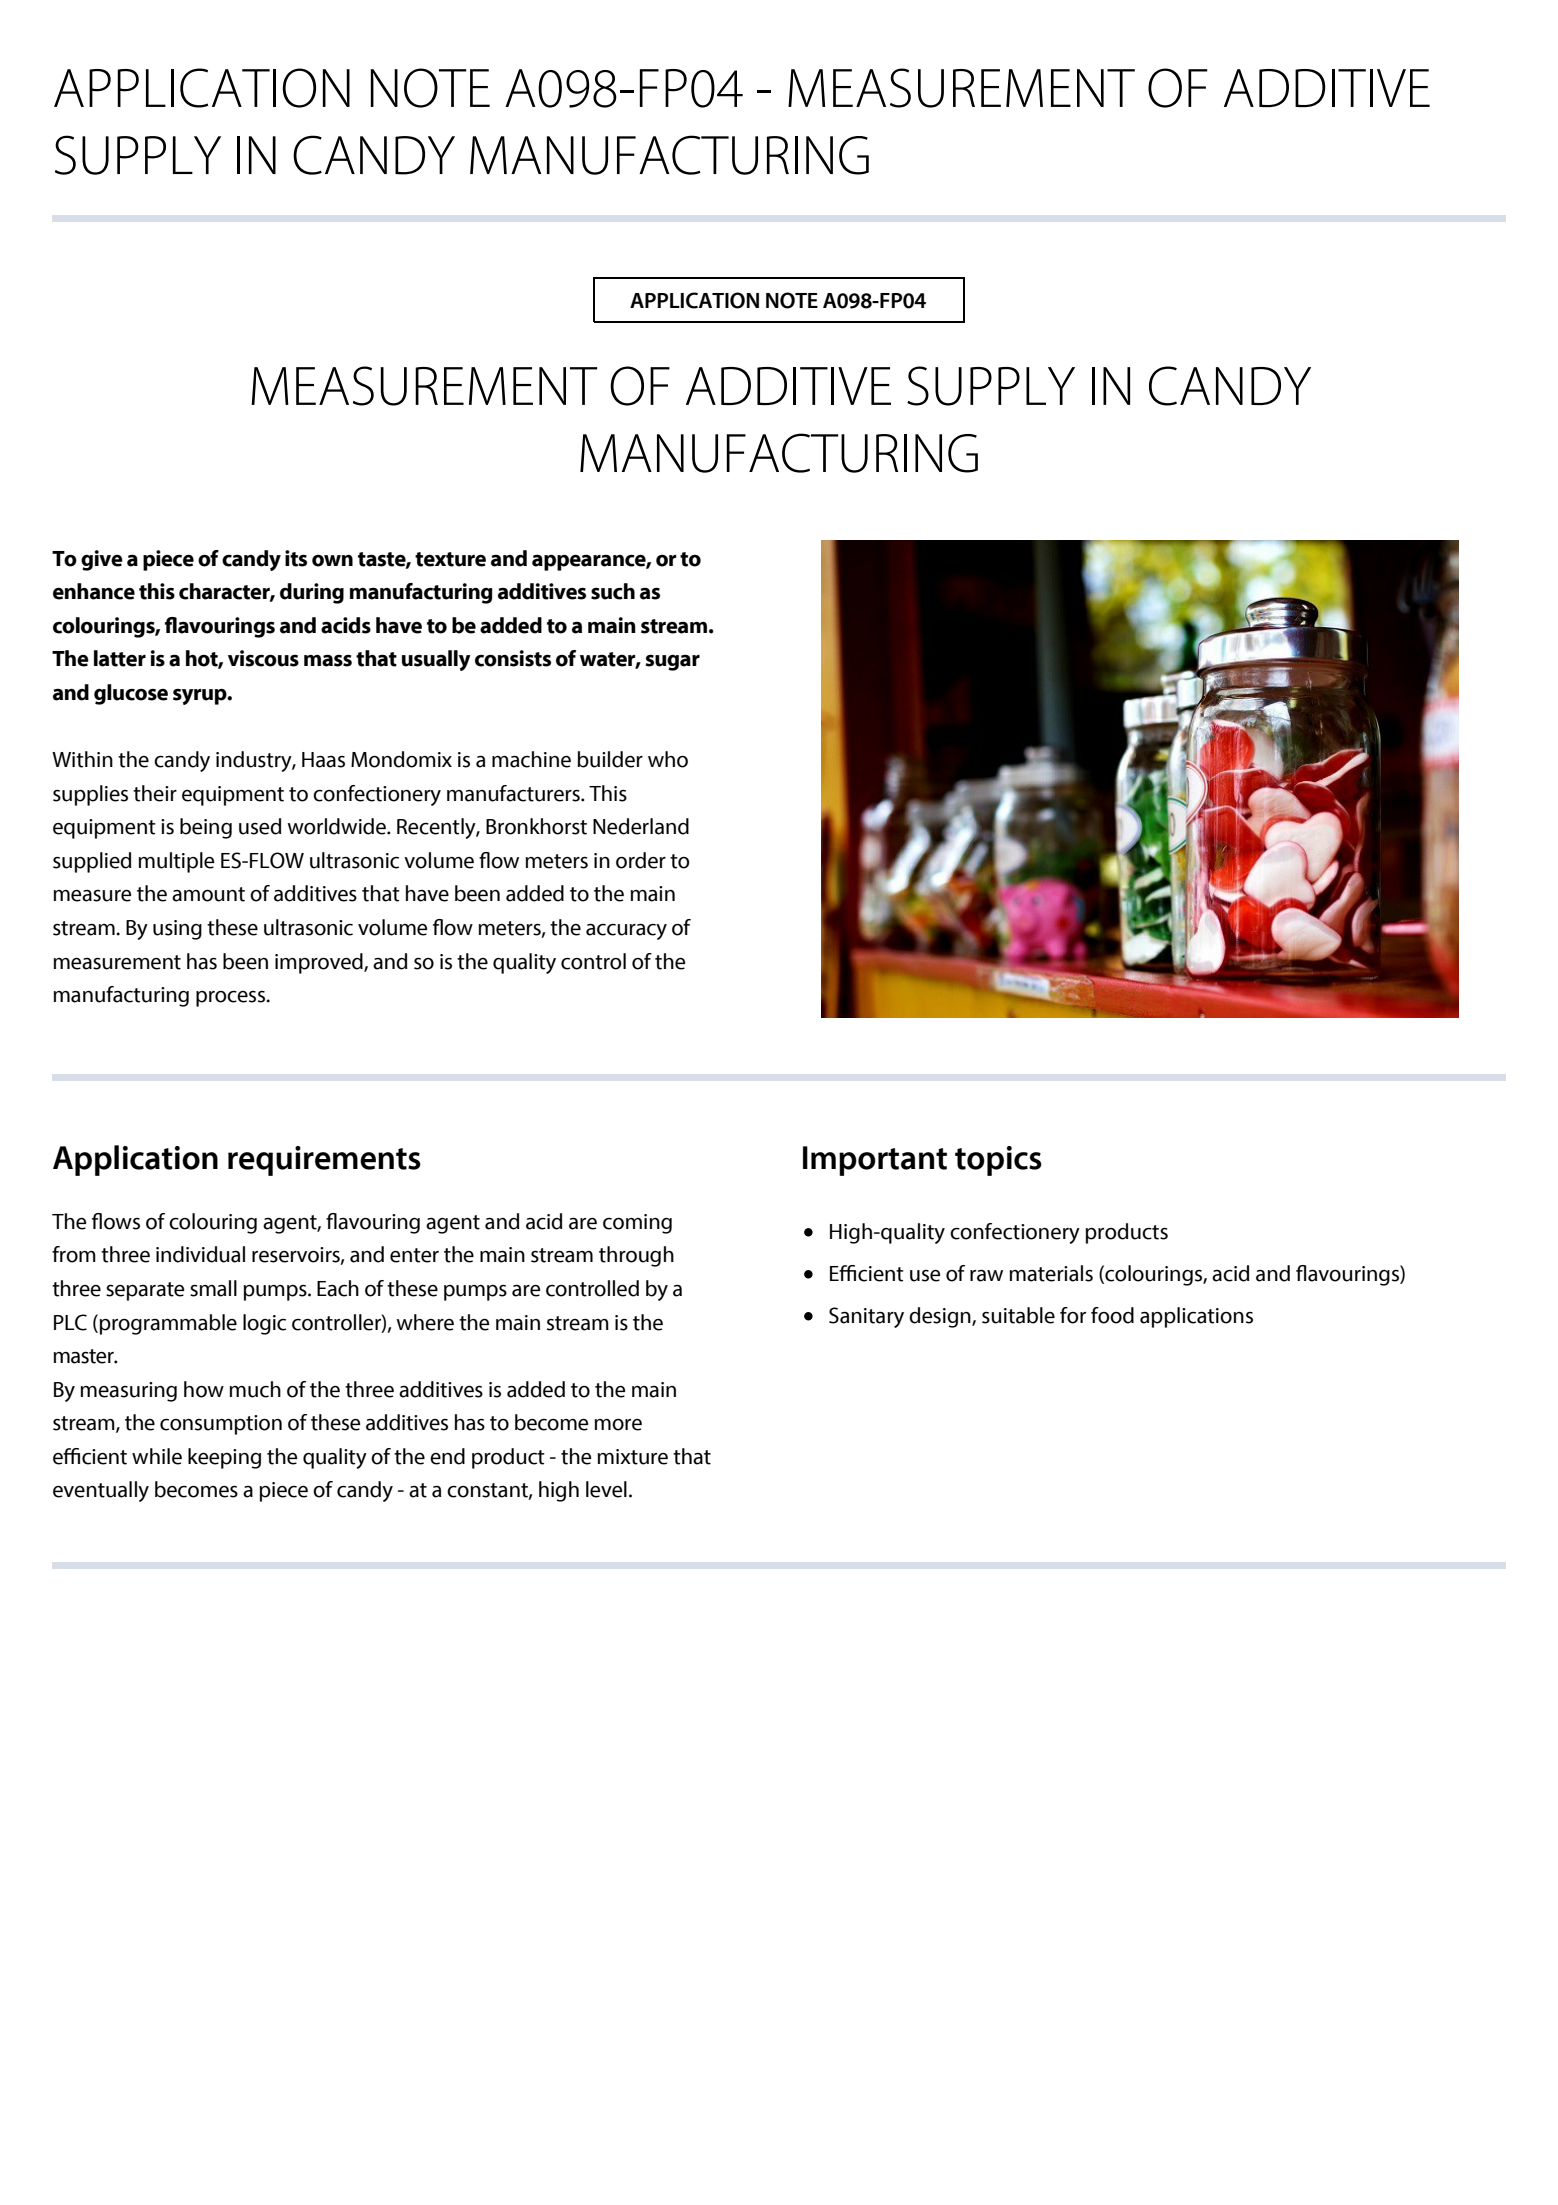 The width and height of the screenshot is (1558, 2205). Describe the element at coordinates (941, 1317) in the screenshot. I see `design` at that location.
